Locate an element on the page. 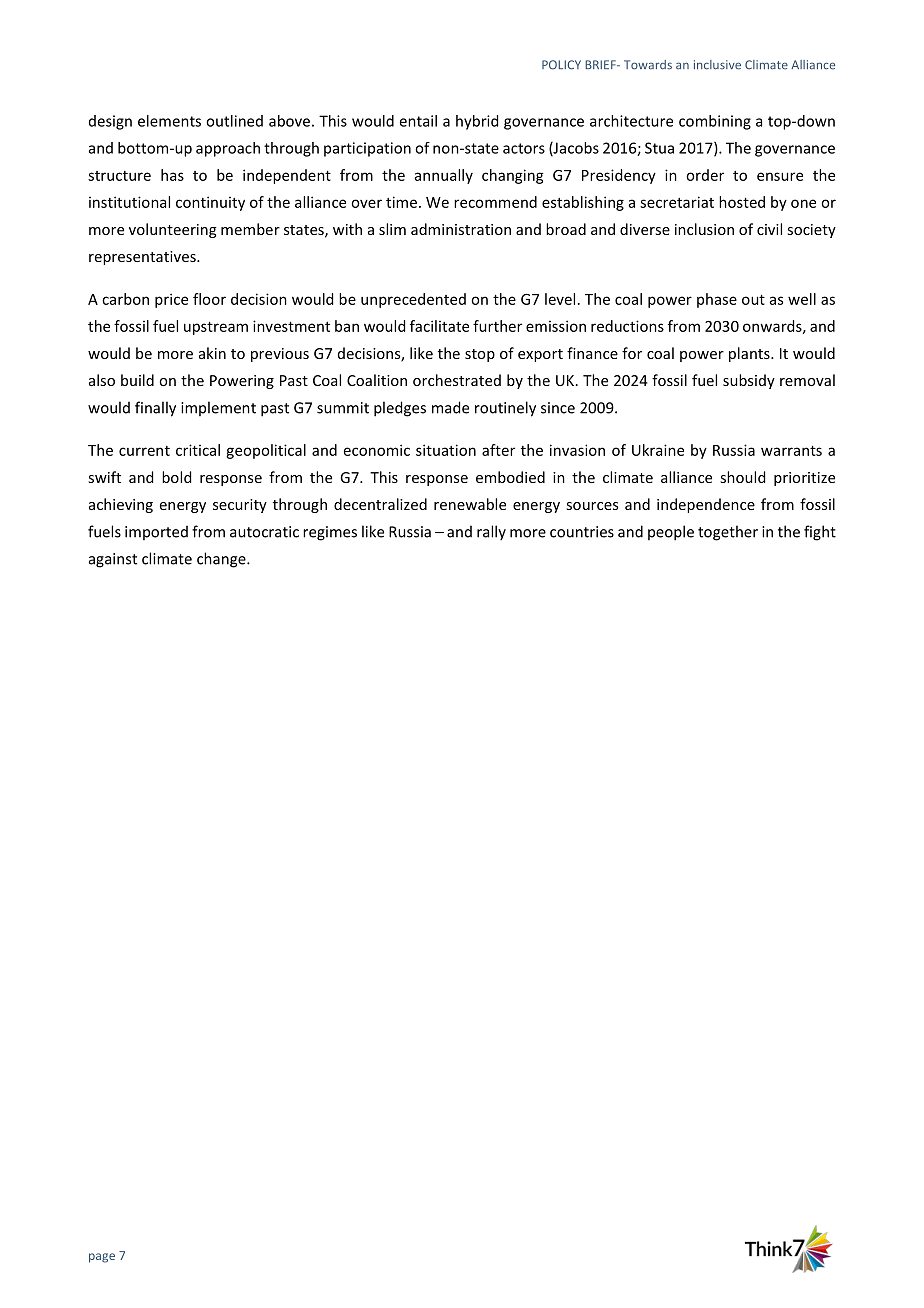 The width and height of the document is (924, 1308). hybrid is located at coordinates (477, 122).
